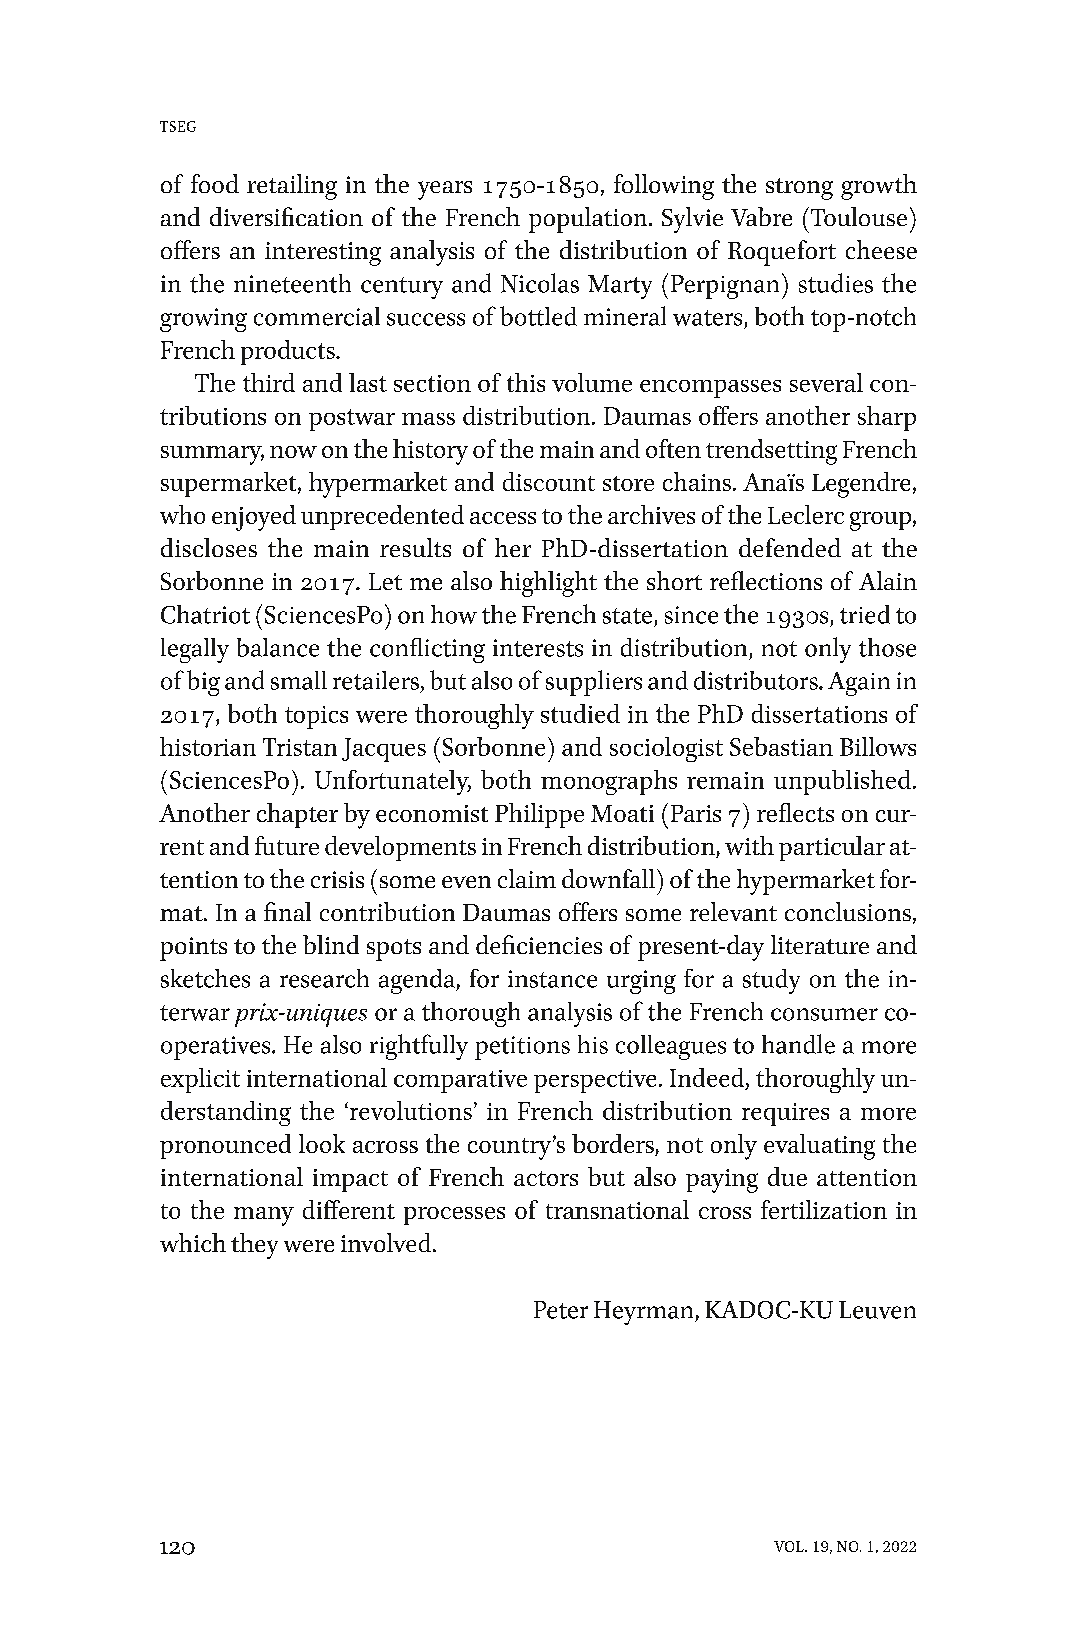 The image size is (1077, 1633). What do you see at coordinates (254, 1246) in the page?
I see `they` at bounding box center [254, 1246].
